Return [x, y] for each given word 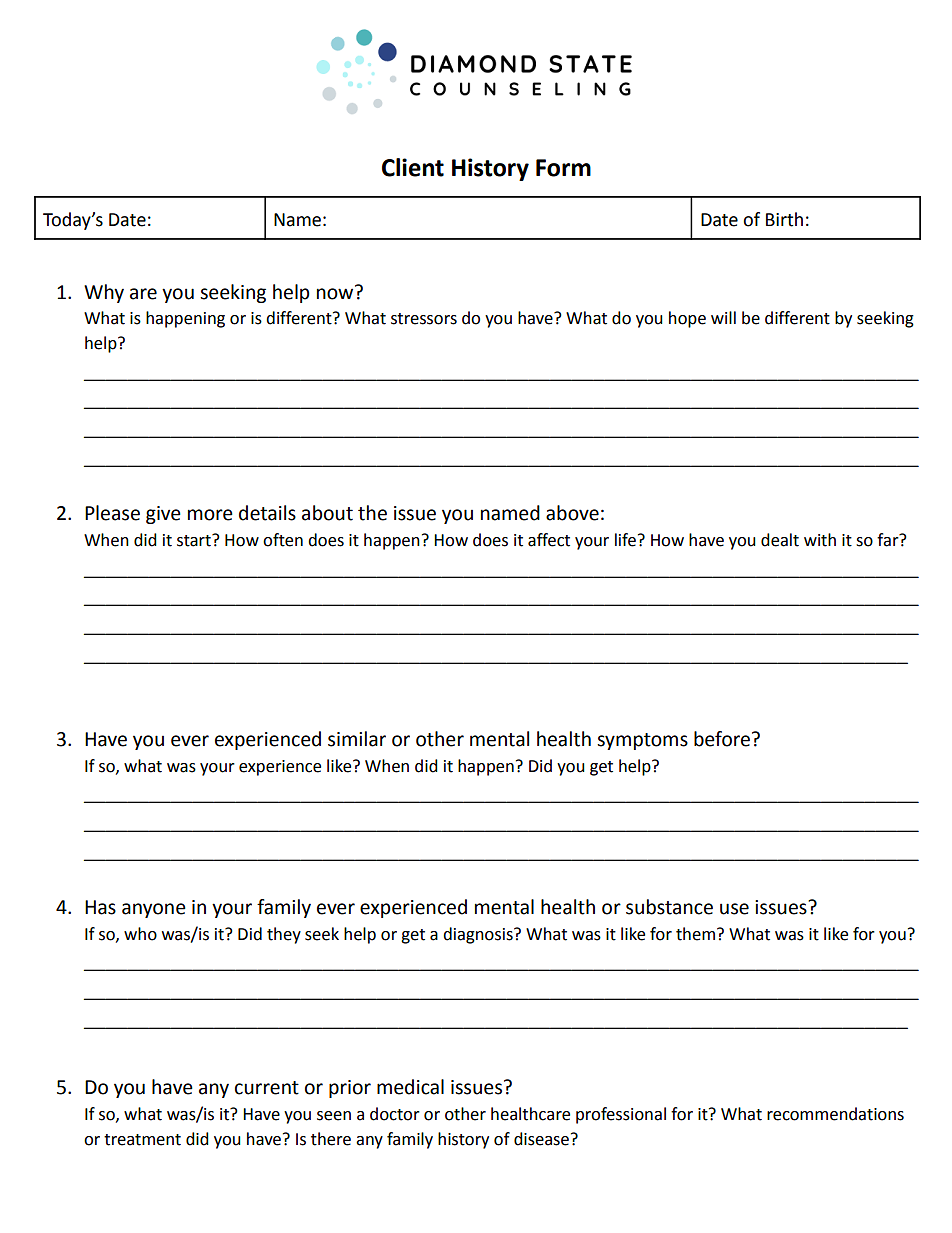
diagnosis [479, 935]
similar [357, 739]
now [336, 293]
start [195, 540]
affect [549, 540]
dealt [780, 540]
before [722, 739]
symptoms [642, 741]
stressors [424, 319]
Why [104, 293]
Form [563, 168]
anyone [154, 910]
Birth [784, 219]
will [723, 317]
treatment [142, 1140]
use [734, 909]
